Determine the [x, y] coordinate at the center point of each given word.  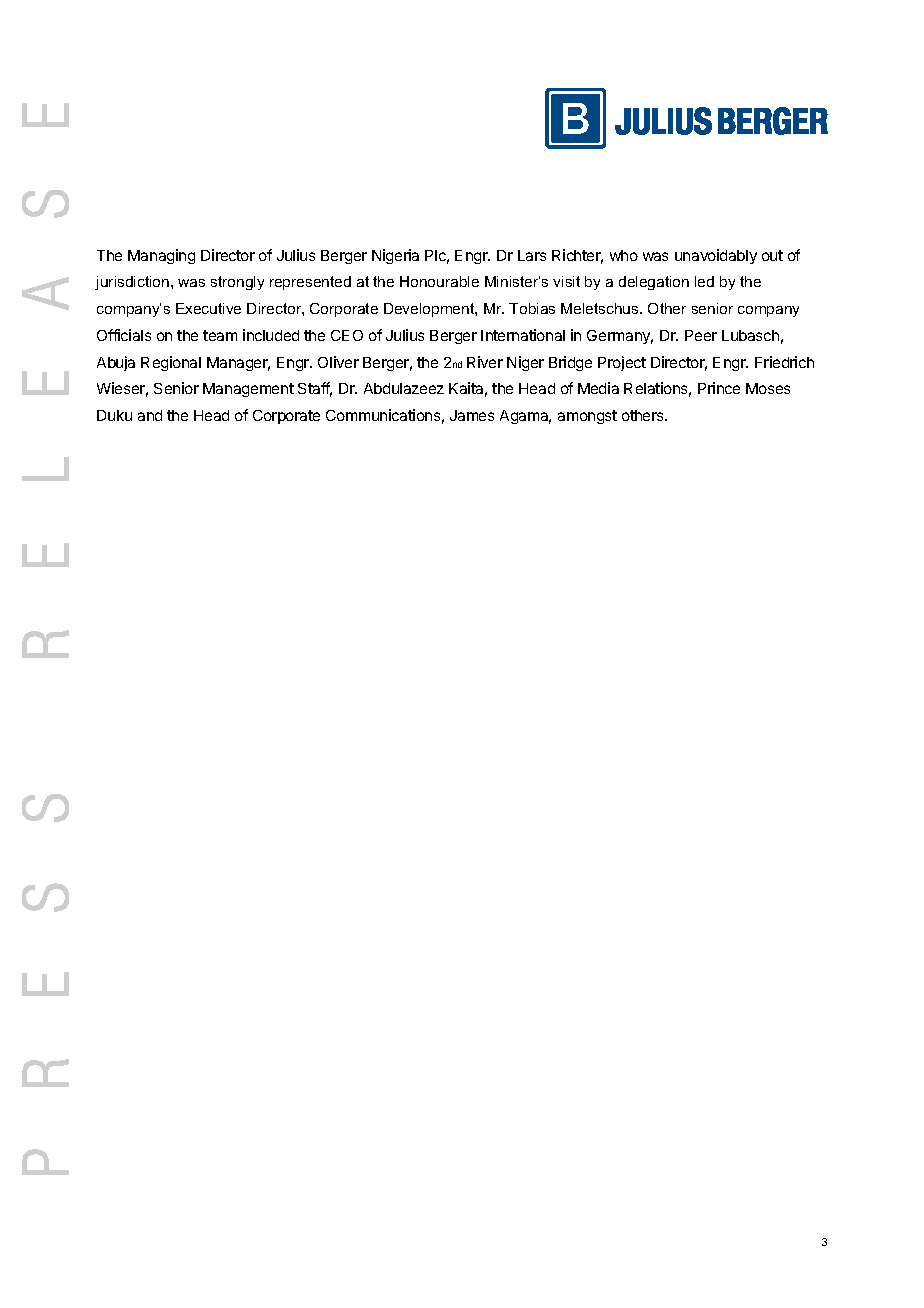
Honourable [439, 281]
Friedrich [784, 362]
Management [248, 390]
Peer [701, 335]
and [150, 415]
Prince [719, 388]
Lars [532, 255]
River [485, 362]
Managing [161, 256]
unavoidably [716, 256]
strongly [237, 283]
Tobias [532, 308]
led [704, 281]
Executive [208, 308]
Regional [171, 363]
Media [598, 388]
